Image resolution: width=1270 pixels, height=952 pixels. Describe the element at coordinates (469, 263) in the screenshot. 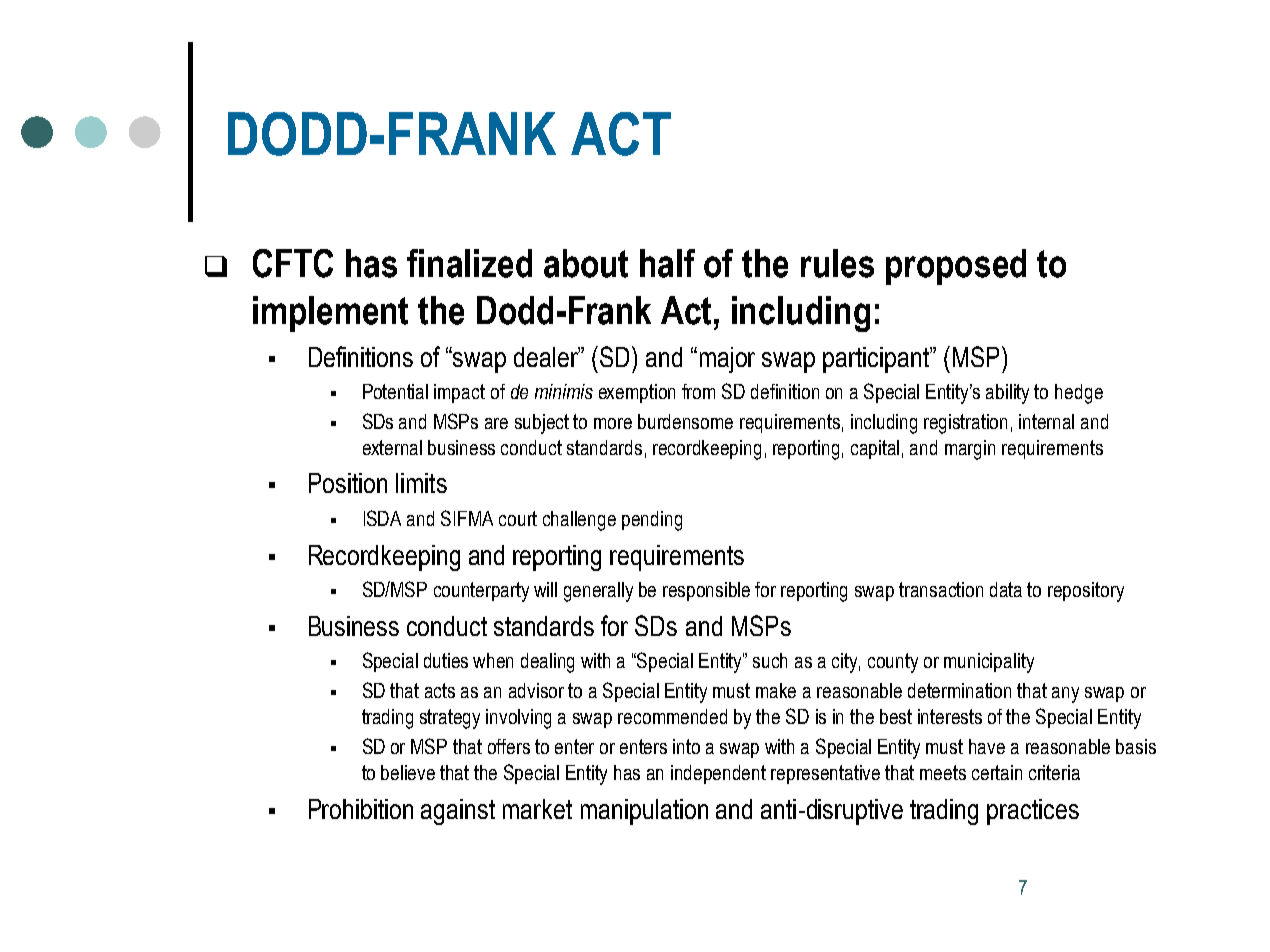

I see `finalized` at that location.
